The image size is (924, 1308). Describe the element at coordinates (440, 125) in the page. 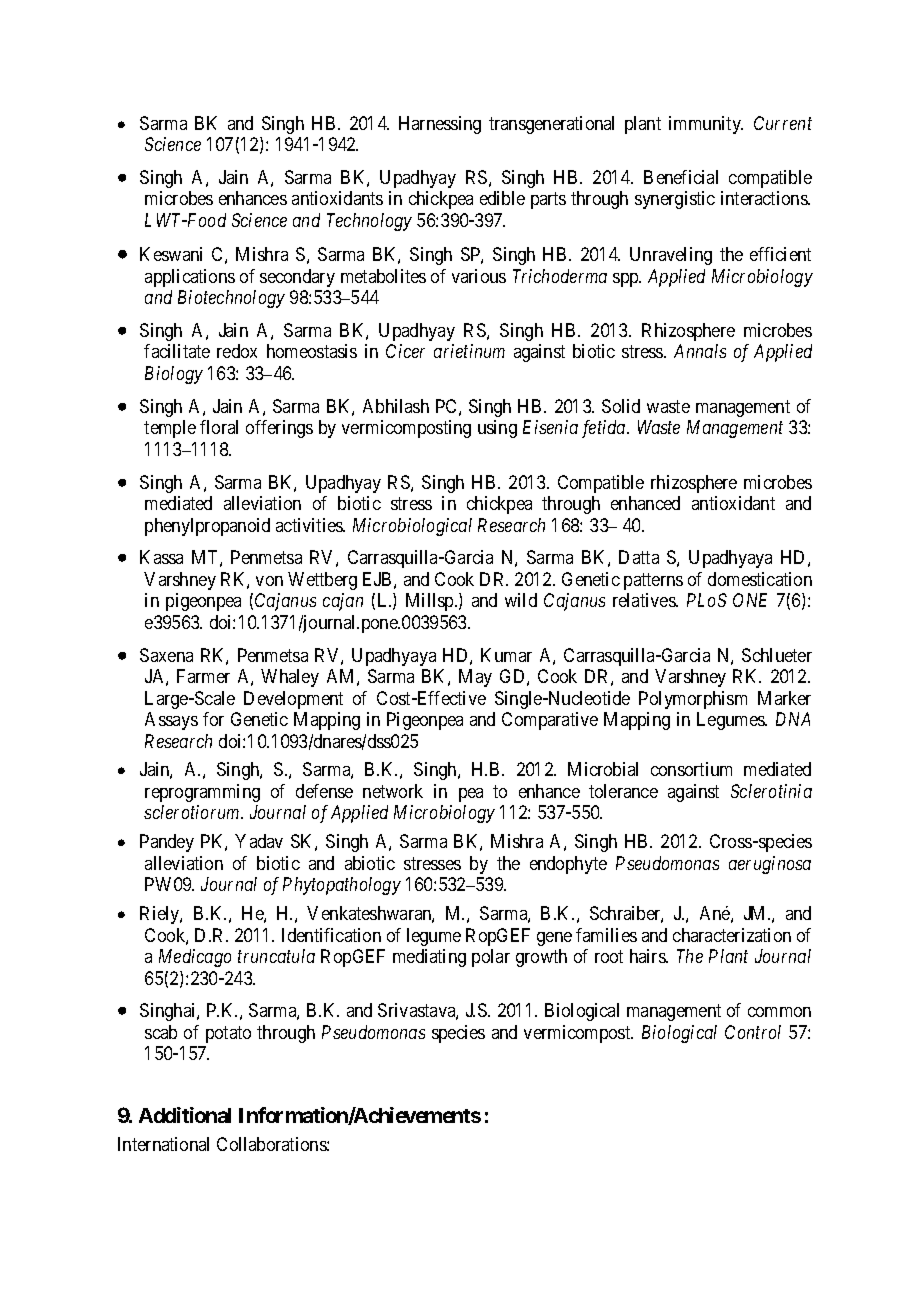

I see `Harnessing` at that location.
